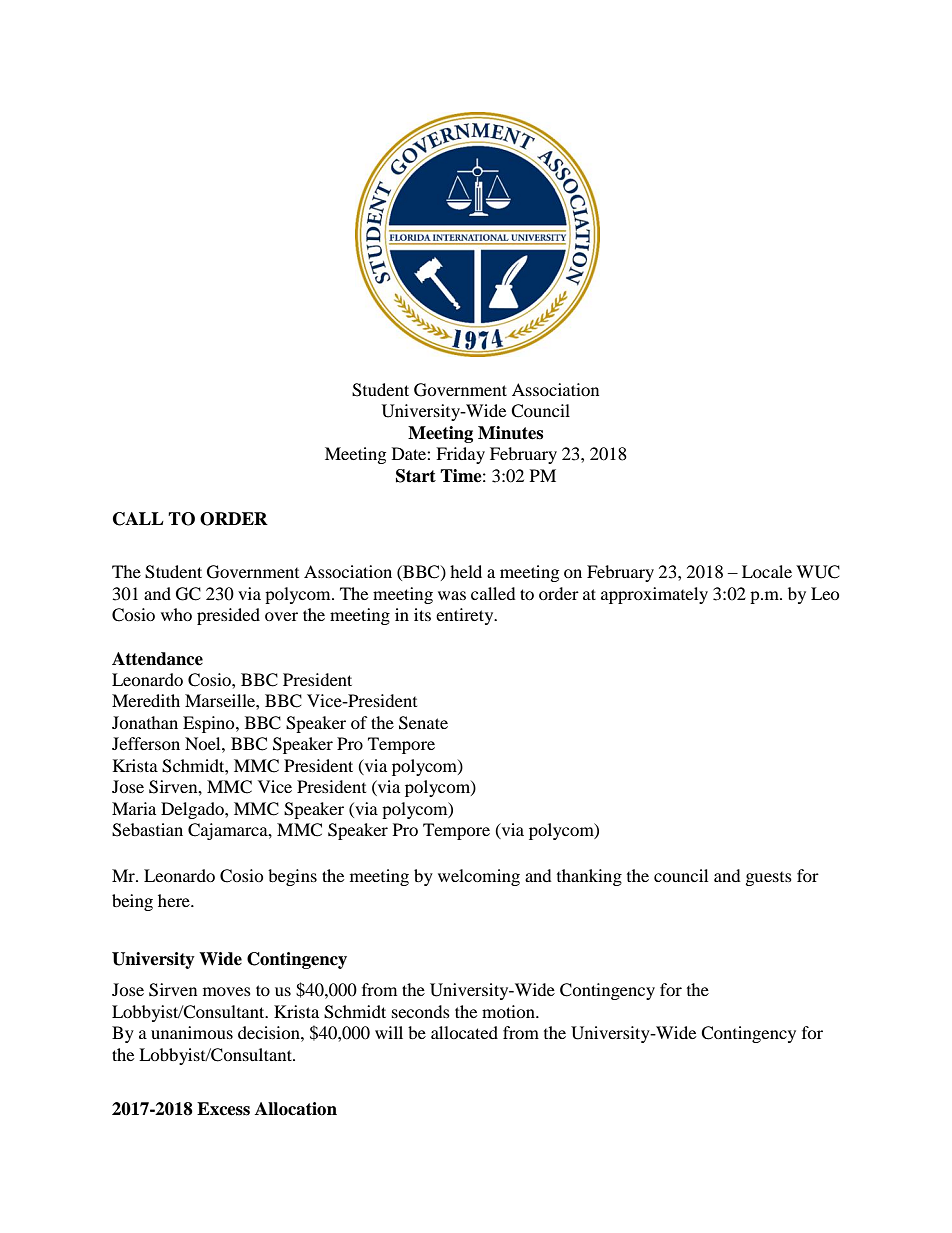  What do you see at coordinates (193, 810) in the screenshot?
I see `Delgado` at bounding box center [193, 810].
